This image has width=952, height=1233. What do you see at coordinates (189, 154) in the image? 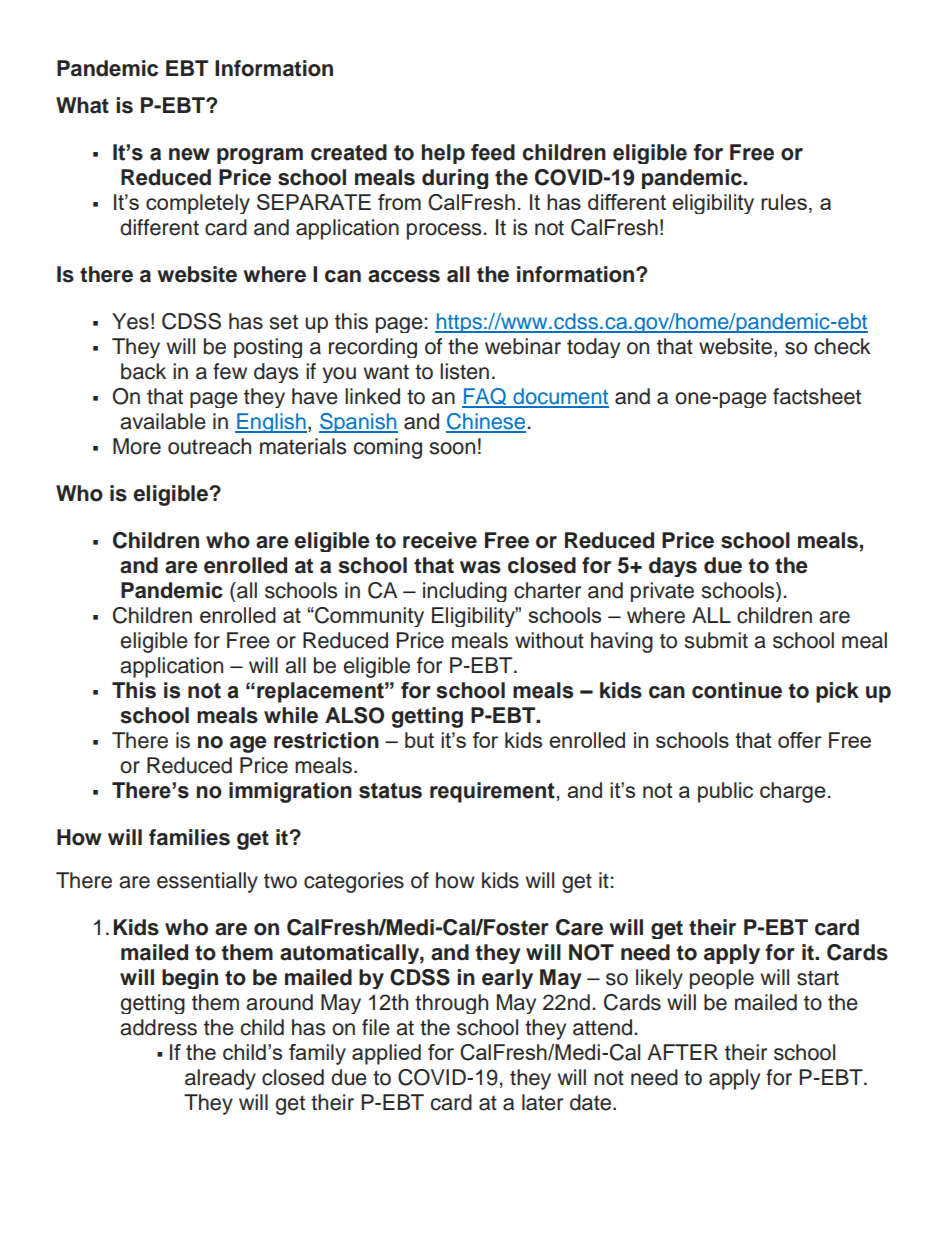
I see `new` at bounding box center [189, 154].
